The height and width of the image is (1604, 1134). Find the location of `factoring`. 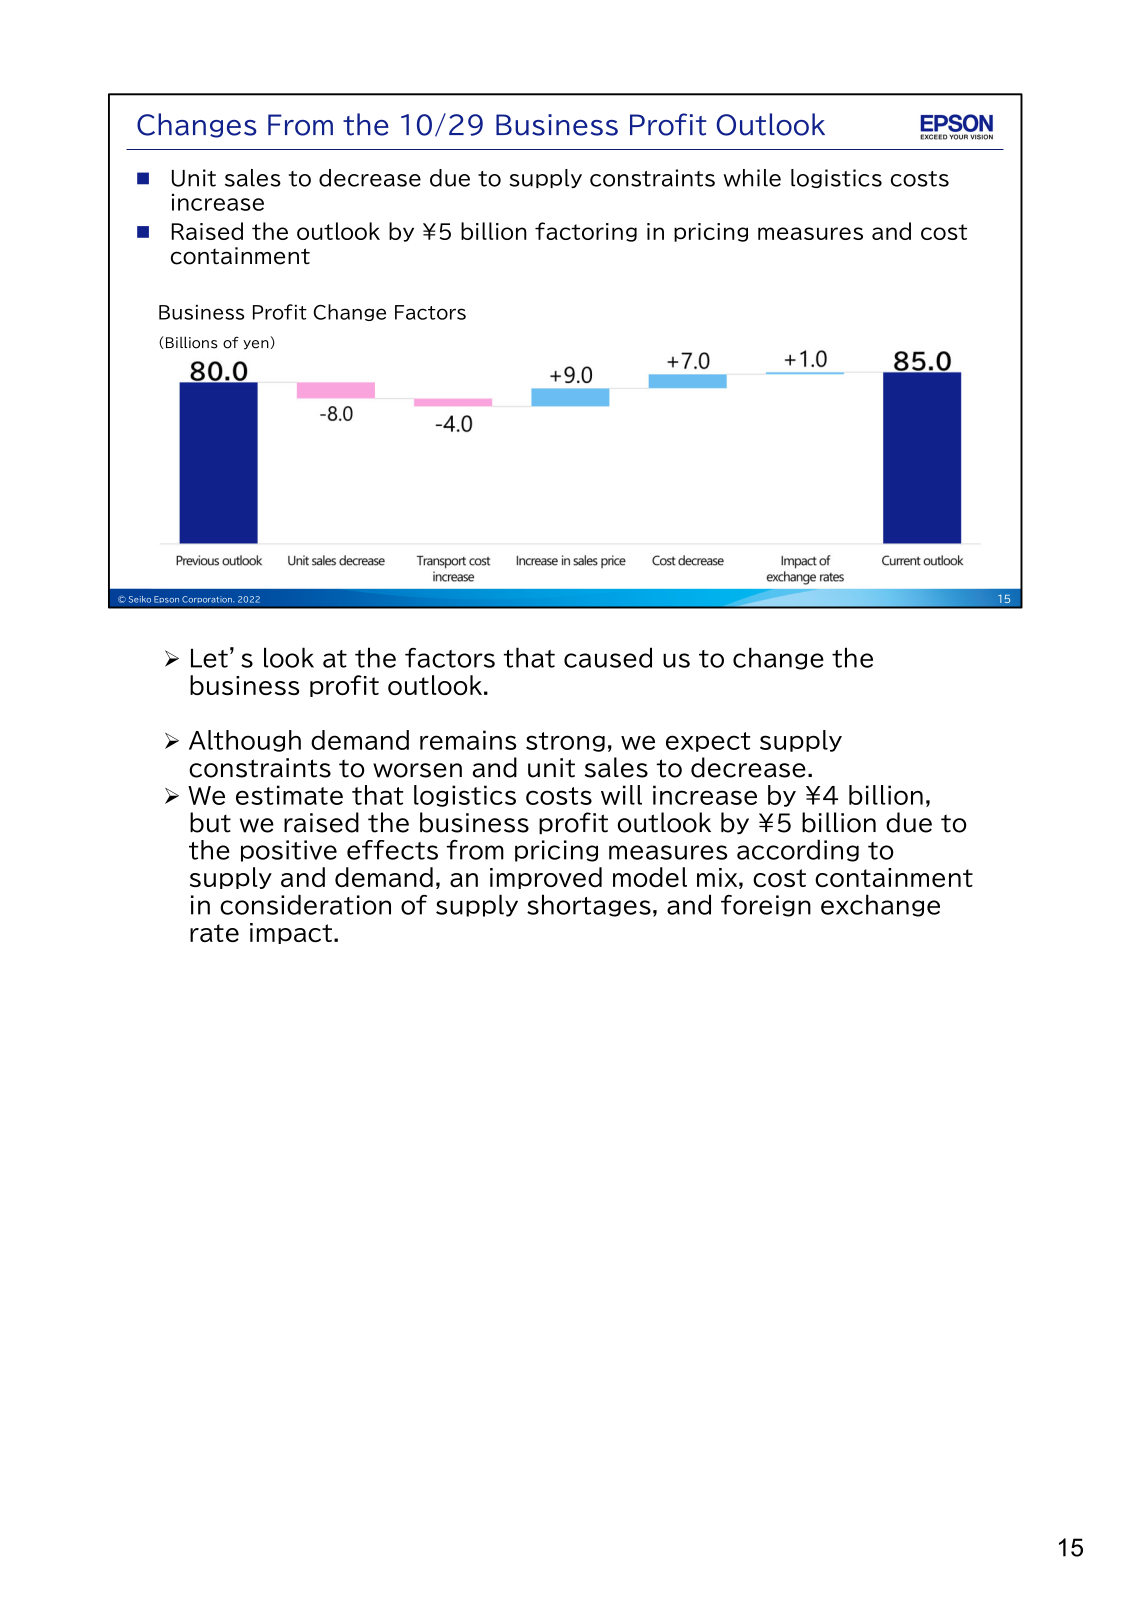

factoring is located at coordinates (586, 232).
